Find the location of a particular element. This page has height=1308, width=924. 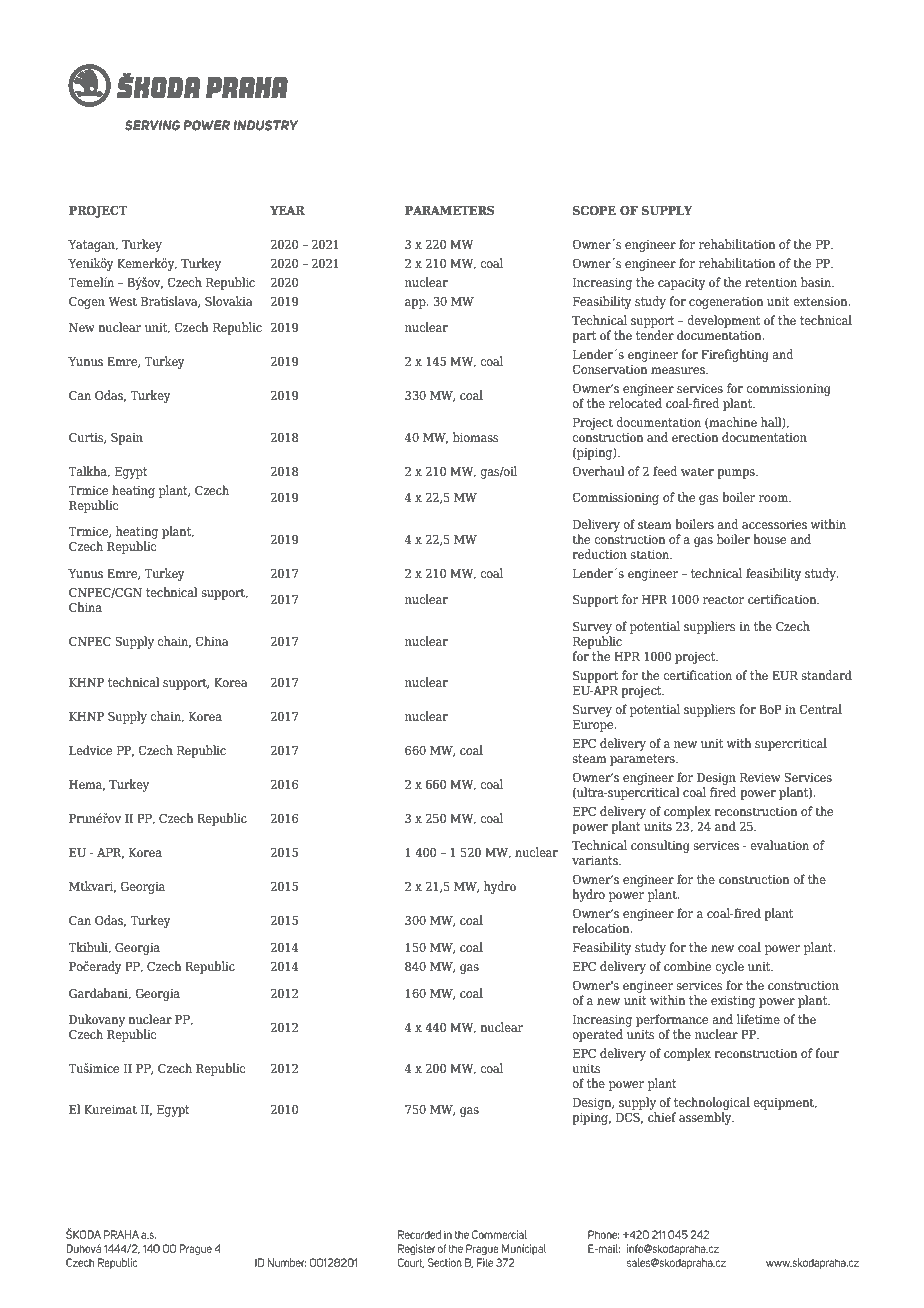

retention is located at coordinates (771, 282).
